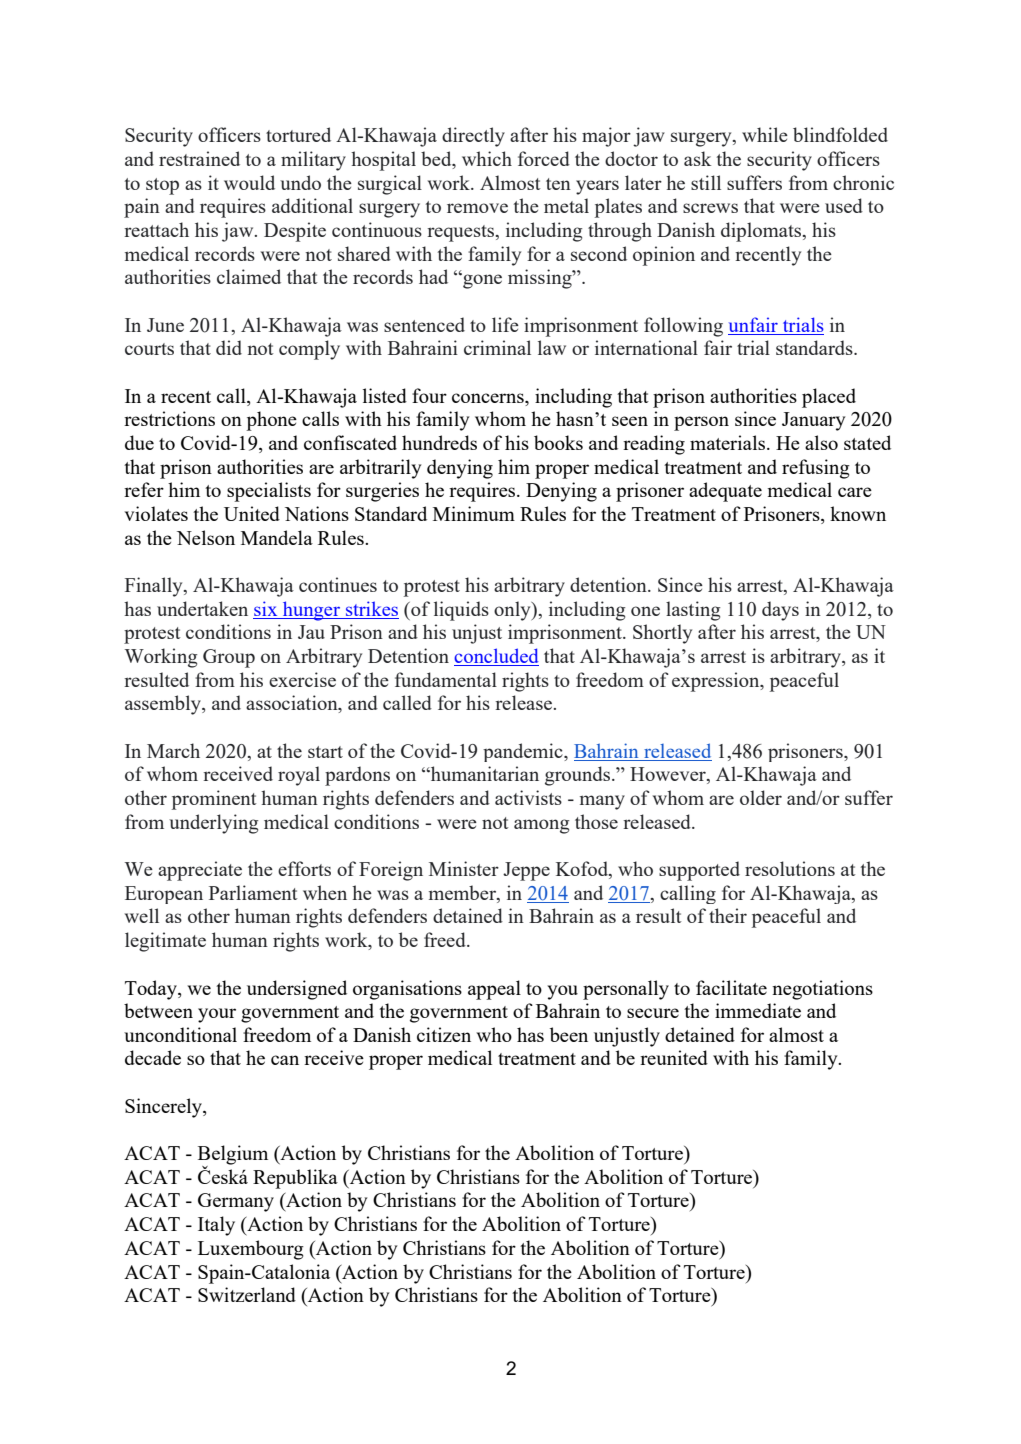  I want to click on your, so click(217, 1015).
